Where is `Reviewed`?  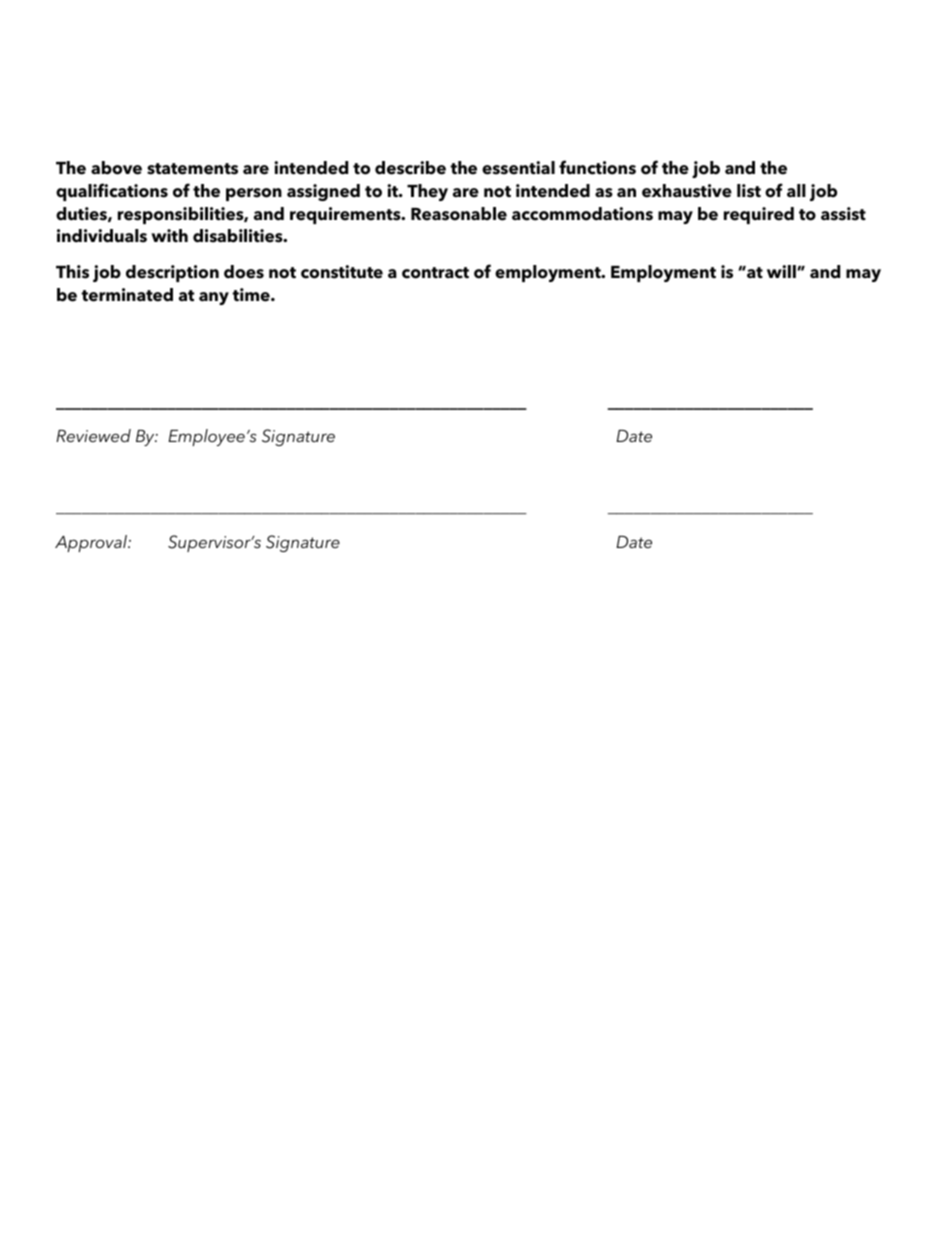
Reviewed is located at coordinates (93, 435).
